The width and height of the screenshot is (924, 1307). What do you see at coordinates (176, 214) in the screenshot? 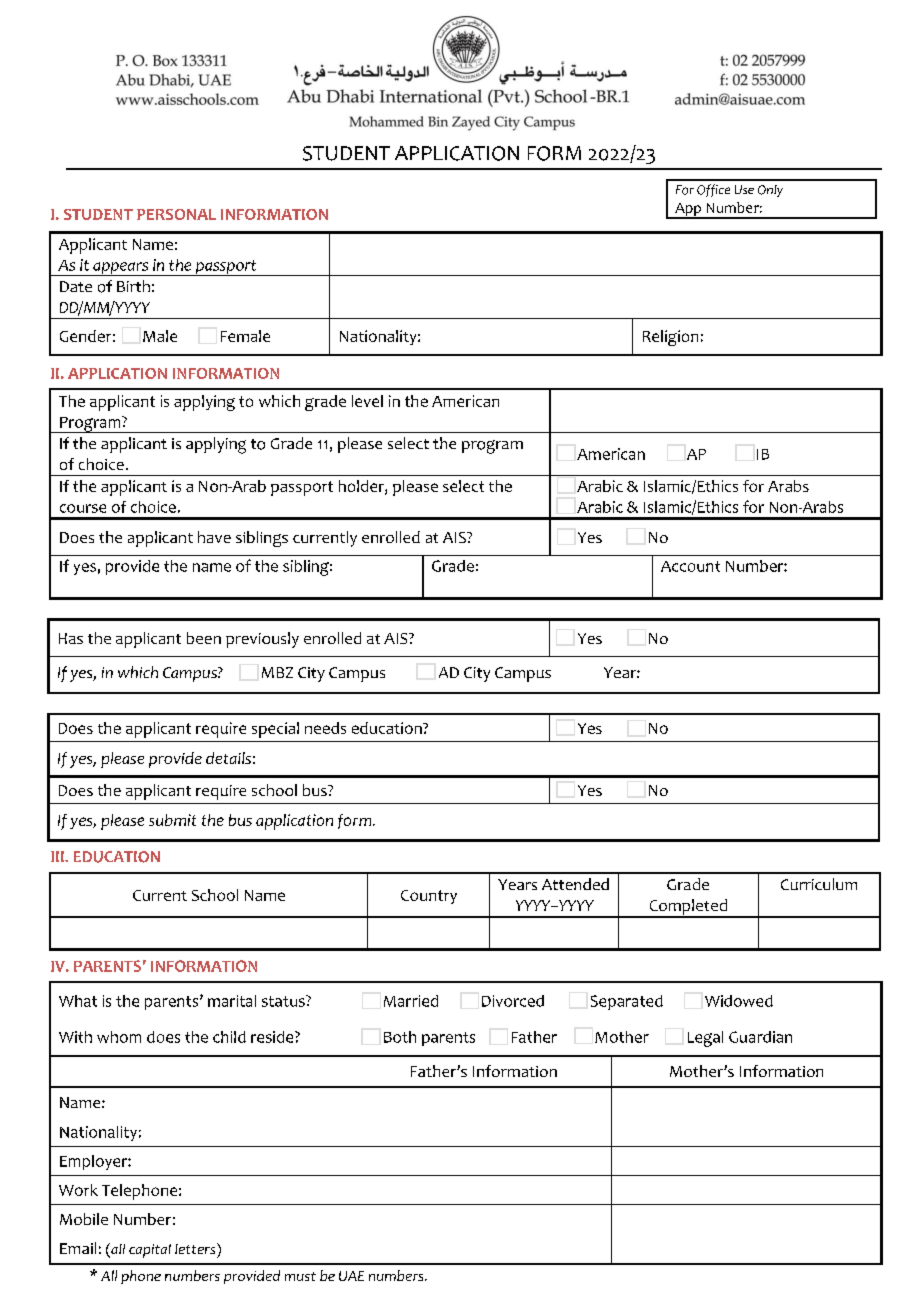
I see `PERSONAL` at bounding box center [176, 214].
